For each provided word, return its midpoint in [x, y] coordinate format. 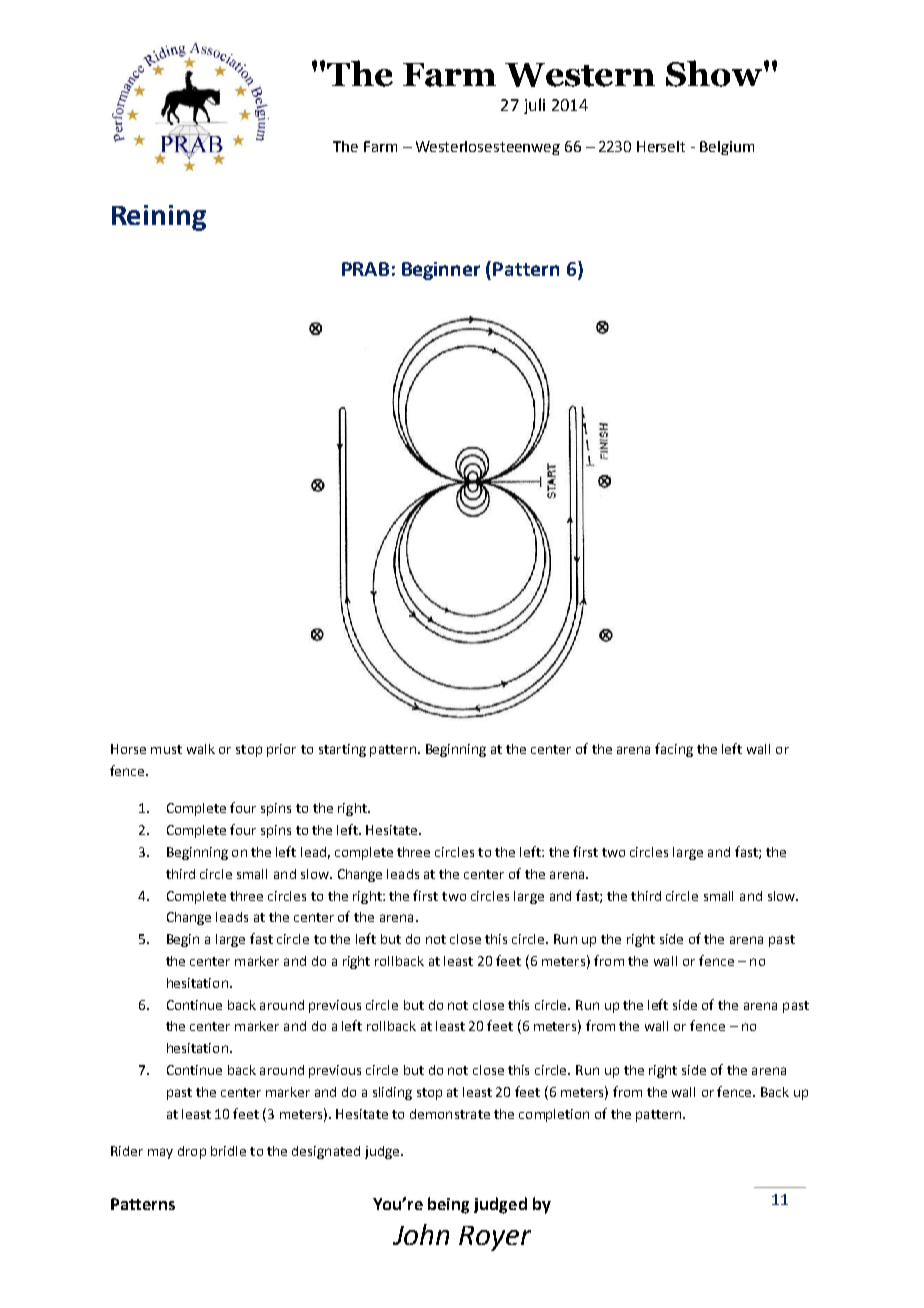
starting [342, 750]
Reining [159, 218]
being [448, 1205]
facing [674, 750]
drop [192, 1152]
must [166, 749]
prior [281, 750]
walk [201, 749]
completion [554, 1115]
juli [534, 106]
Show [714, 73]
